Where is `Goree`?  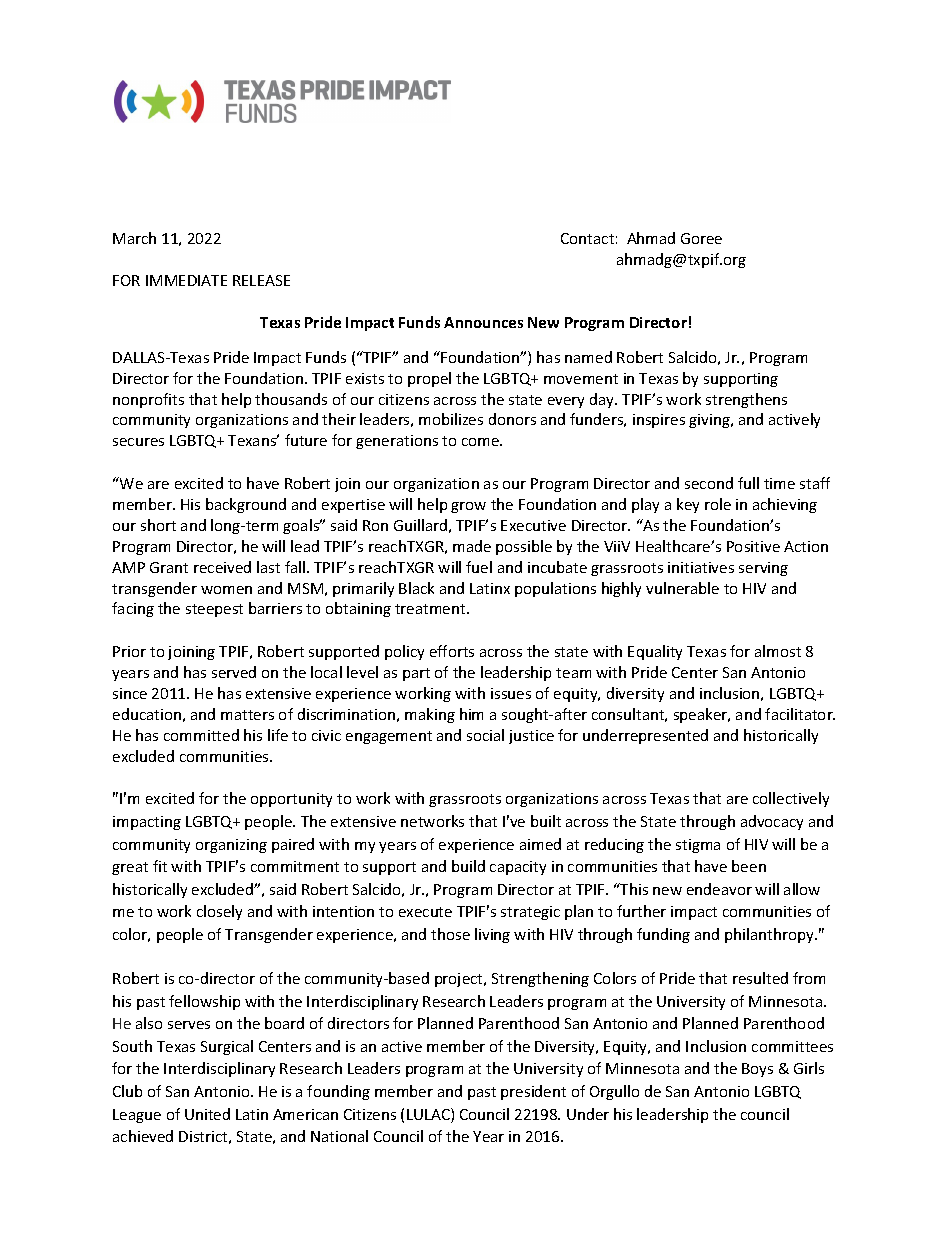
Goree is located at coordinates (701, 238).
